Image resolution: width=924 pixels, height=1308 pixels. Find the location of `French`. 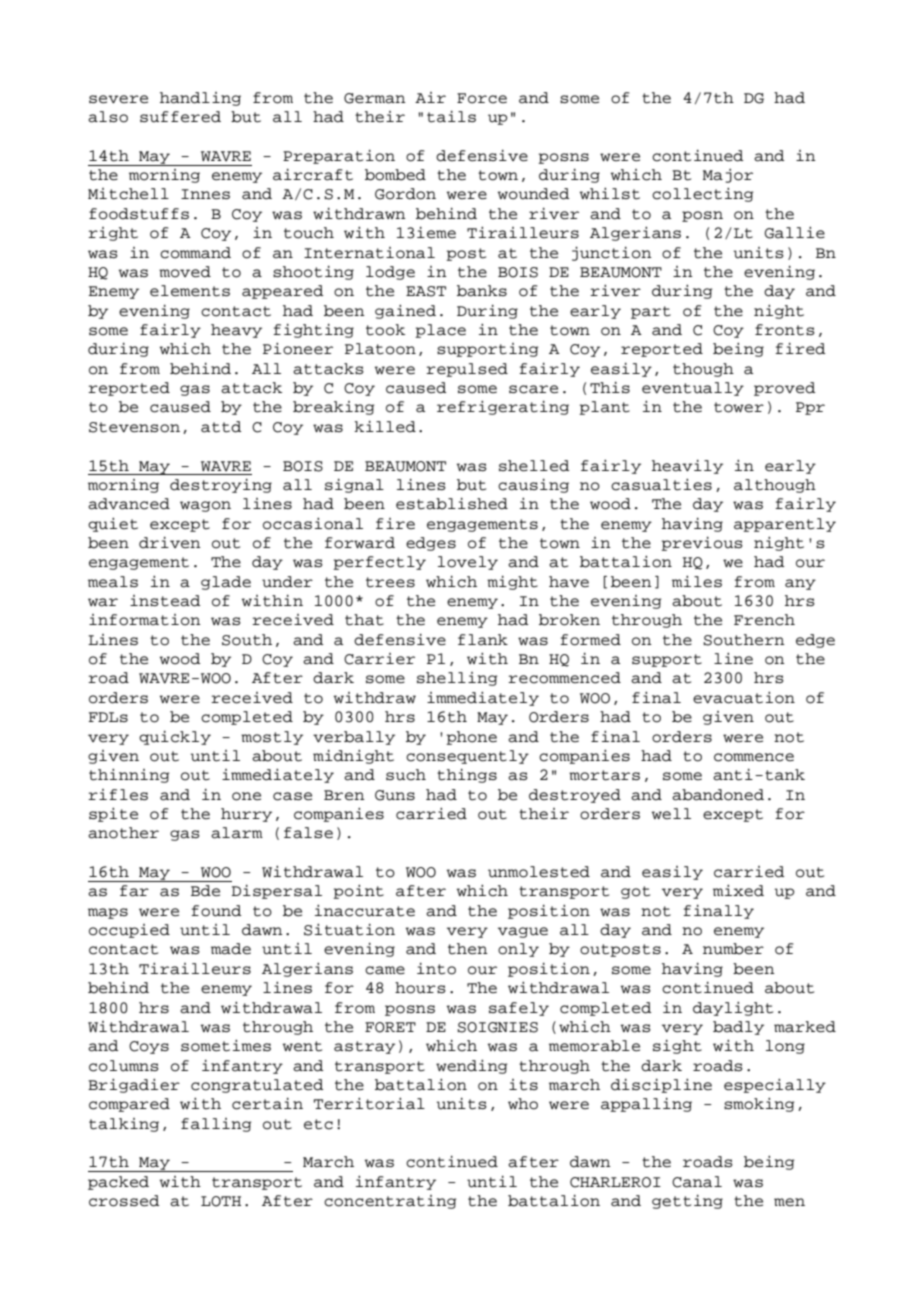

French is located at coordinates (764, 620).
